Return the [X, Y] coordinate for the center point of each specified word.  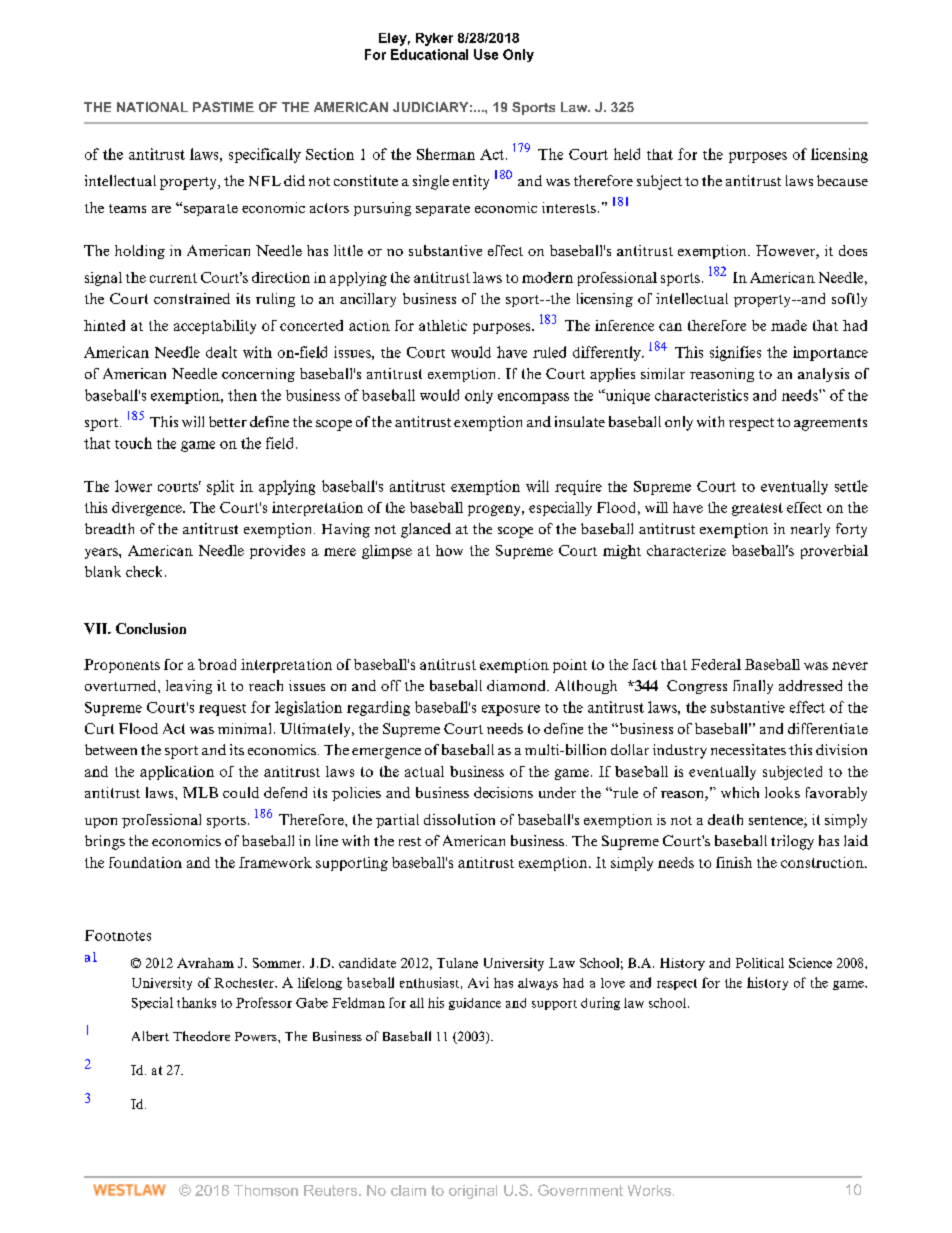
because [842, 180]
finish [734, 862]
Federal [716, 664]
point [570, 666]
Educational [429, 54]
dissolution [459, 819]
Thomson [266, 1190]
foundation [145, 862]
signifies [735, 353]
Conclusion [151, 628]
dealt [221, 352]
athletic [443, 325]
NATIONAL [152, 107]
